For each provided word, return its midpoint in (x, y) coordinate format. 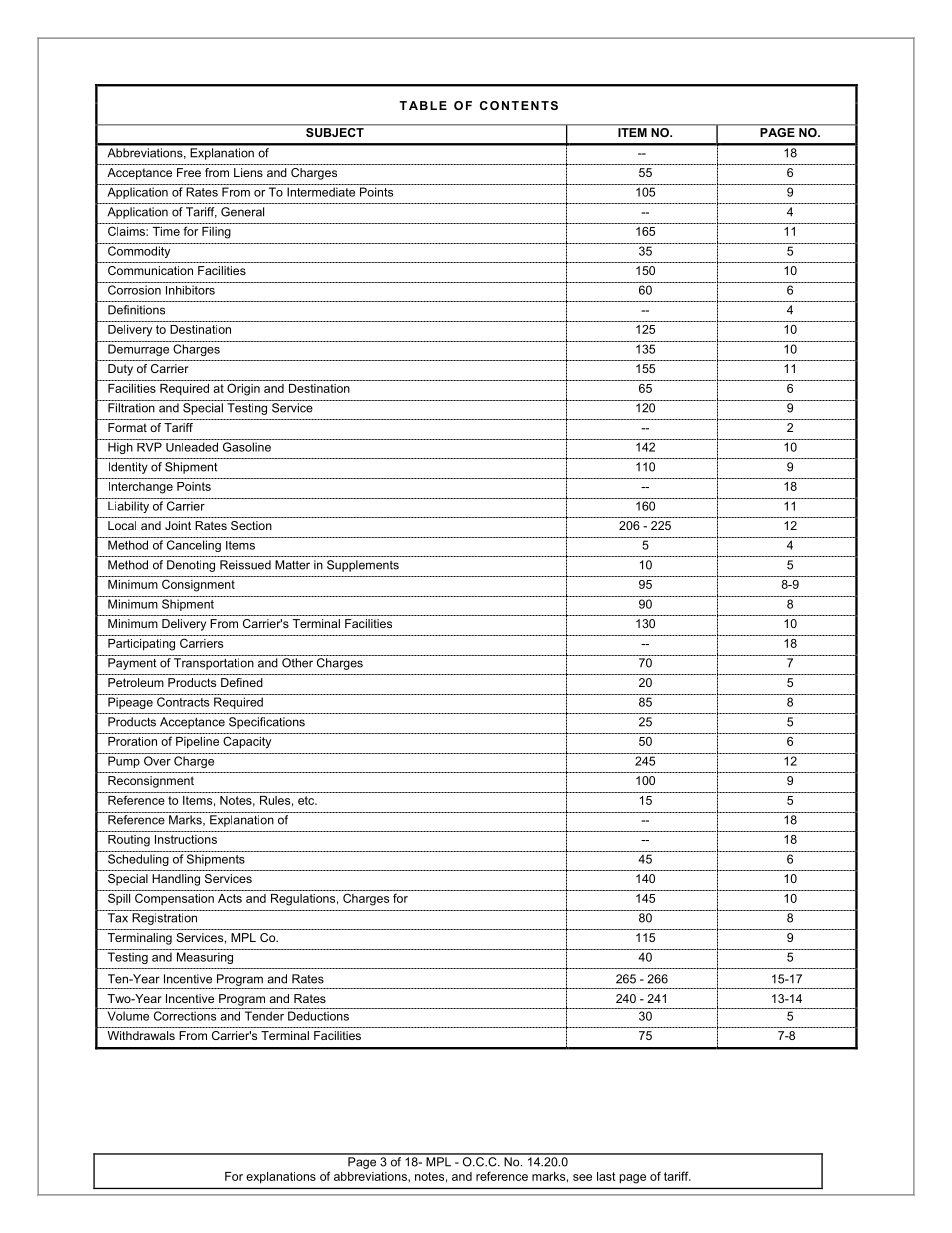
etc (307, 800)
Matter (292, 565)
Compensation (174, 899)
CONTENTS (519, 105)
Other (297, 663)
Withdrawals (141, 1035)
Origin (243, 389)
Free (189, 172)
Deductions (318, 1016)
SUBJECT (335, 132)
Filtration (131, 408)
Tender (264, 1016)
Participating (141, 645)
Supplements (363, 566)
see (582, 1177)
